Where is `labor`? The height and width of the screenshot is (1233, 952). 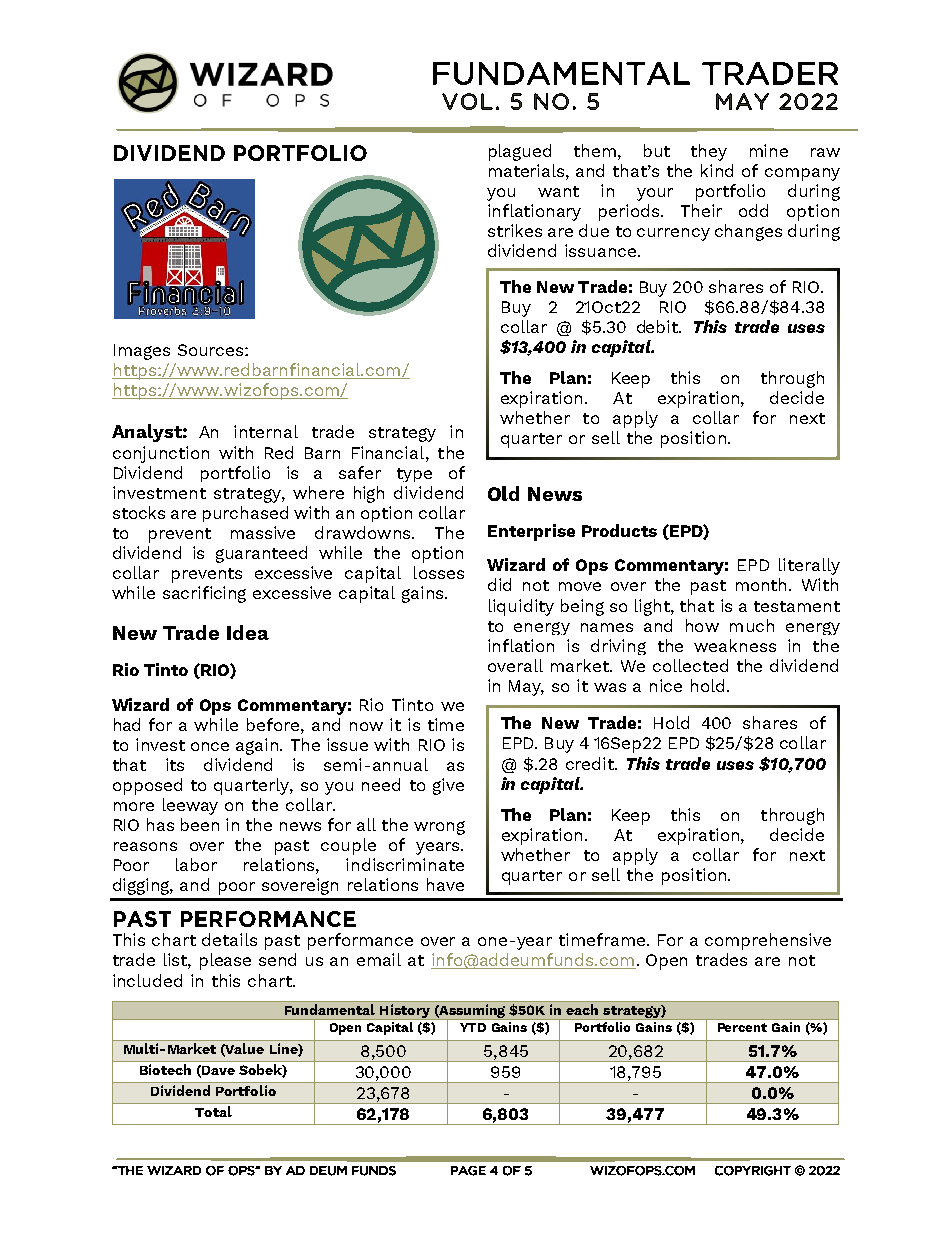 labor is located at coordinates (196, 864).
